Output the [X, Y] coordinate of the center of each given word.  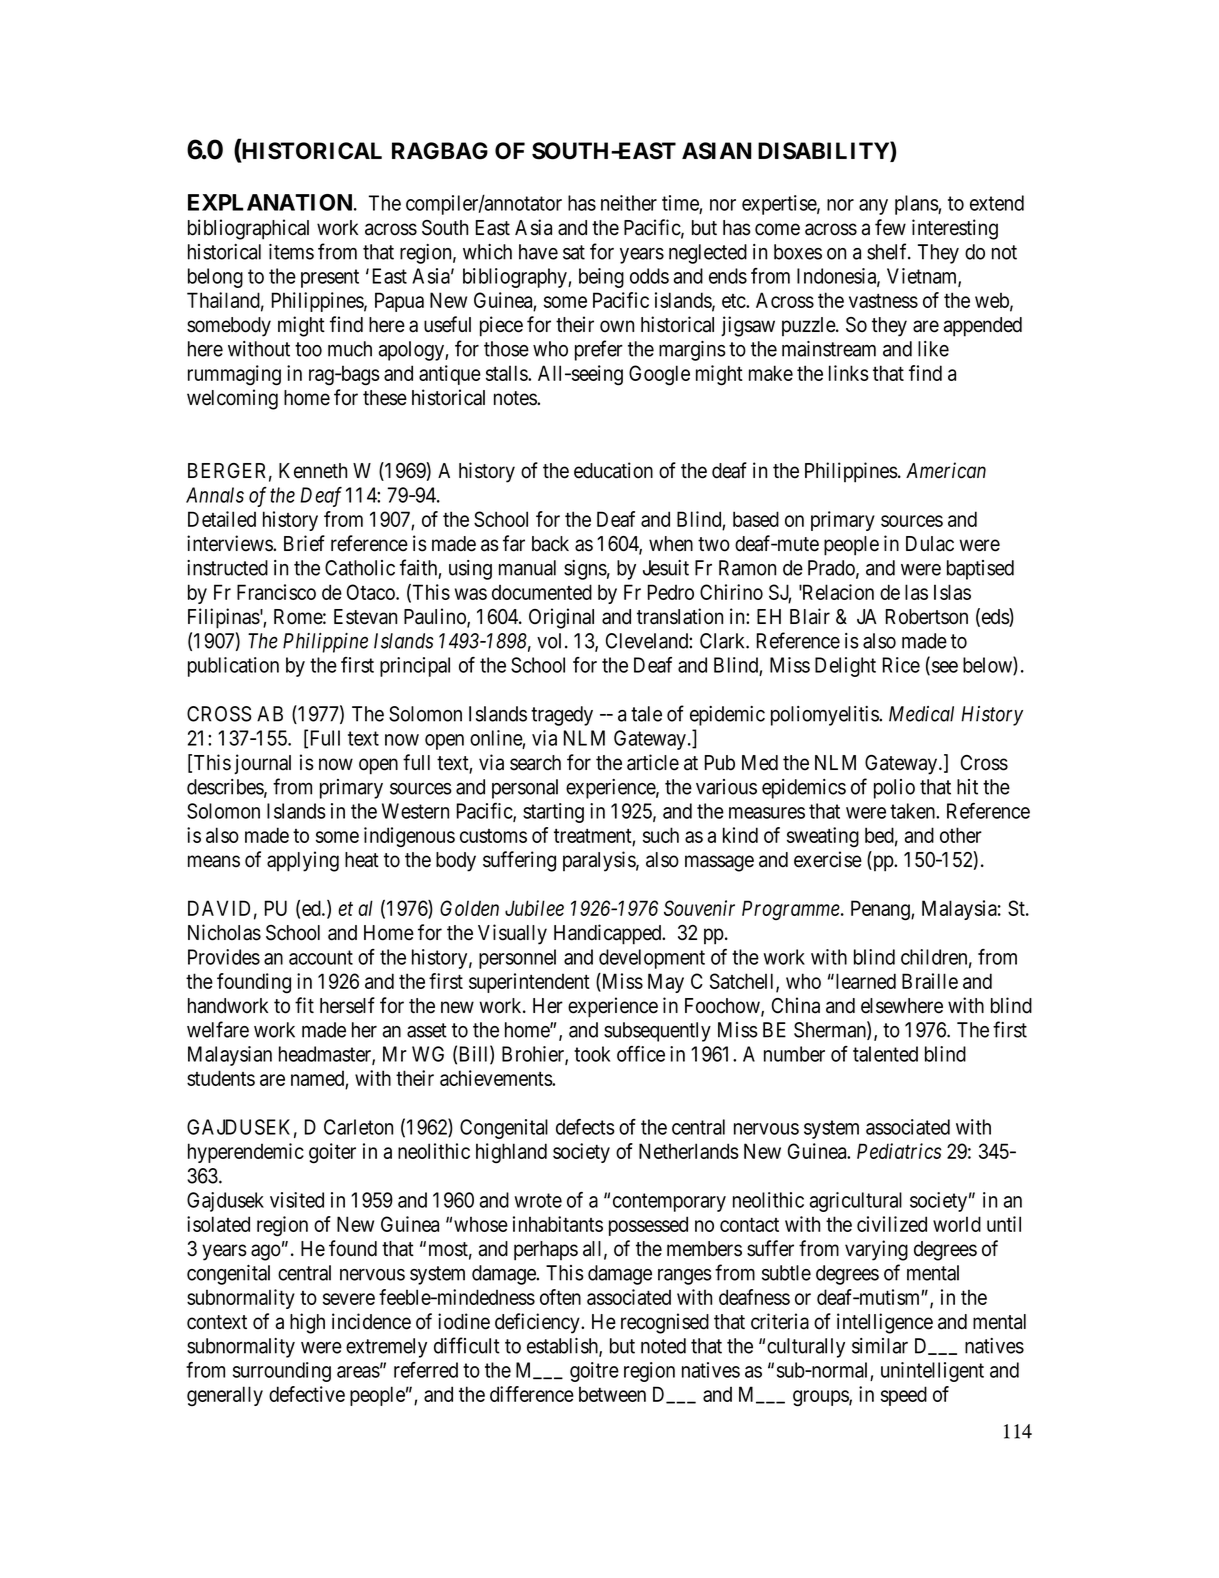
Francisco [276, 592]
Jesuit [666, 568]
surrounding [282, 1372]
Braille [930, 981]
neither [629, 203]
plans [917, 205]
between [612, 1394]
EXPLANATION [271, 202]
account [321, 957]
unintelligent [932, 1372]
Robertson [927, 617]
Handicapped [609, 934]
